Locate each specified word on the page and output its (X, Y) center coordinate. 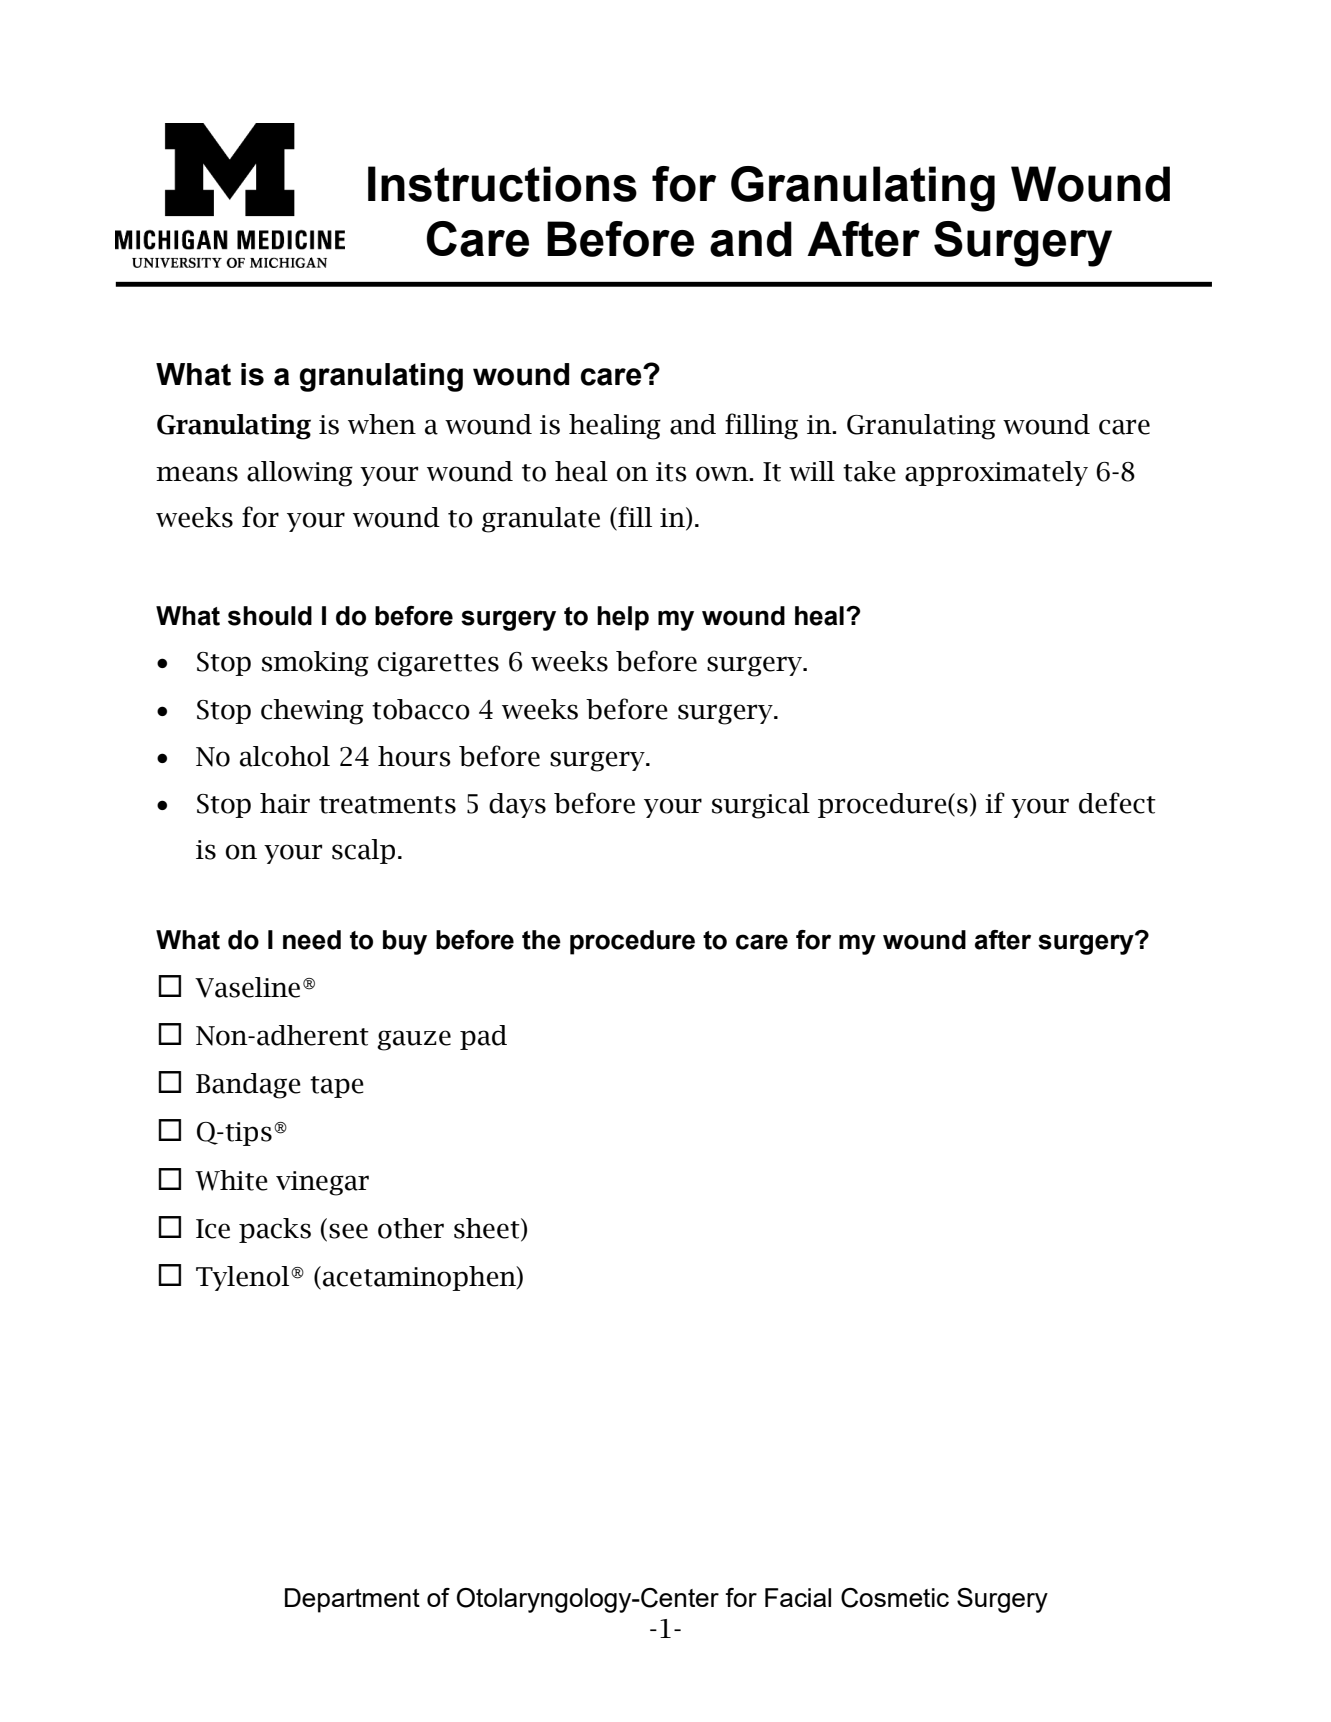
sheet (488, 1229)
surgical (761, 806)
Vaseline (247, 987)
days (517, 805)
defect (1117, 803)
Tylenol (244, 1278)
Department (352, 1600)
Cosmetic (895, 1598)
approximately (996, 473)
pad (483, 1037)
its (671, 472)
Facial (798, 1597)
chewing (312, 712)
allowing (300, 474)
